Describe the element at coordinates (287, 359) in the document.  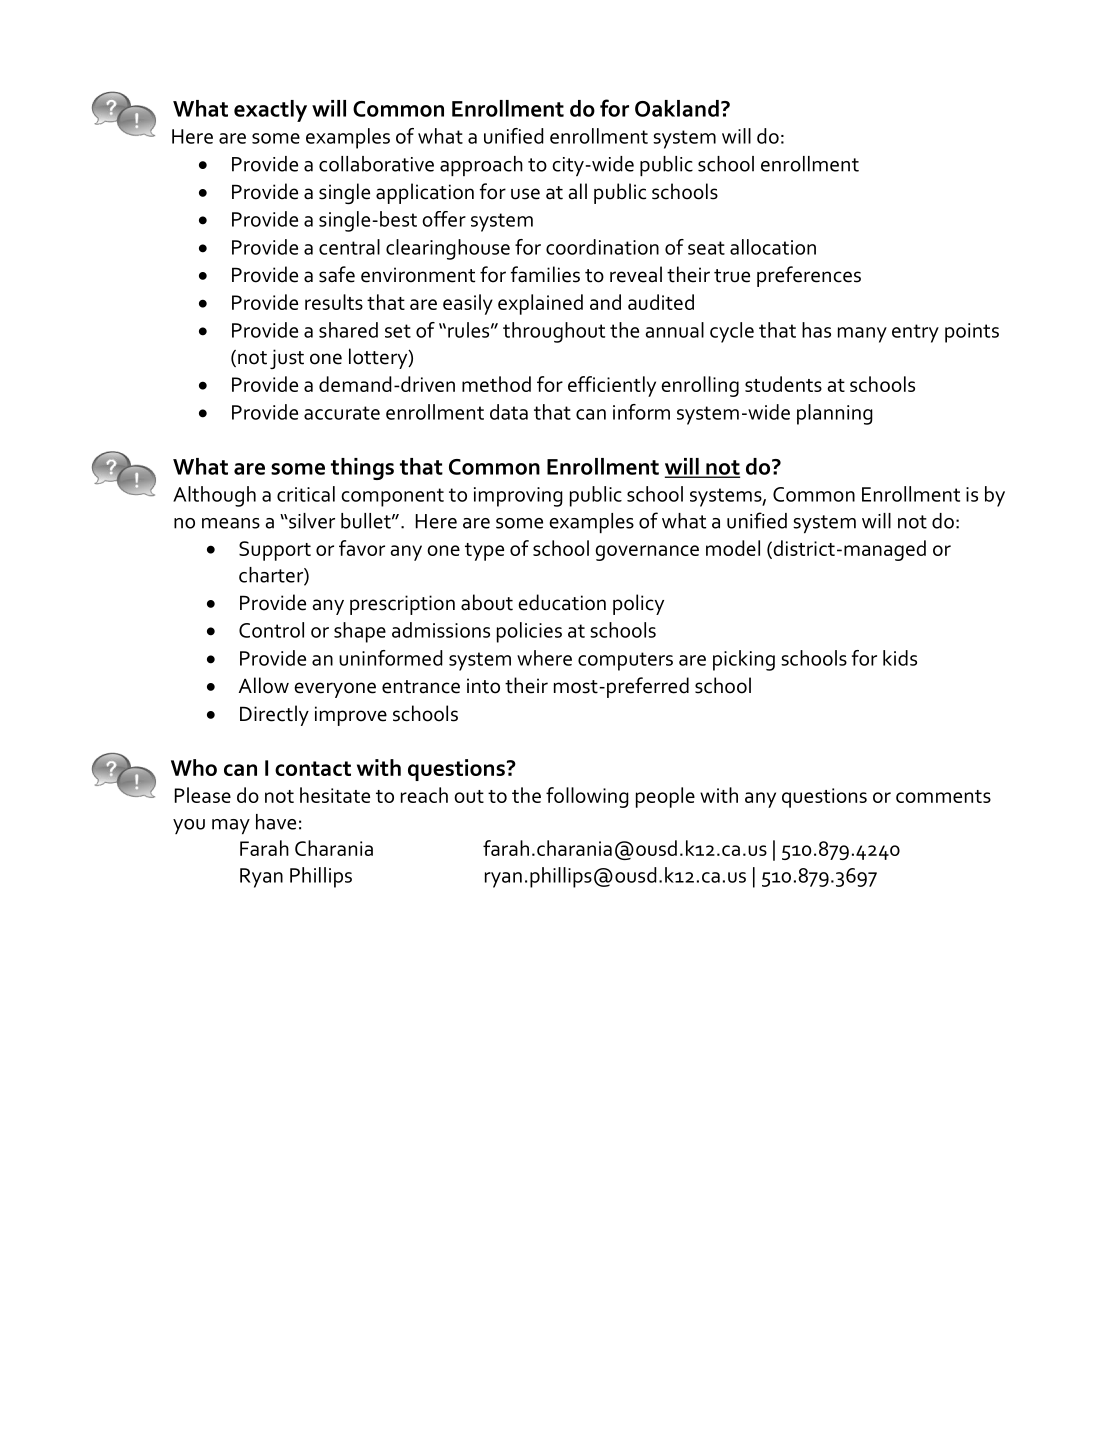
I see `just` at that location.
